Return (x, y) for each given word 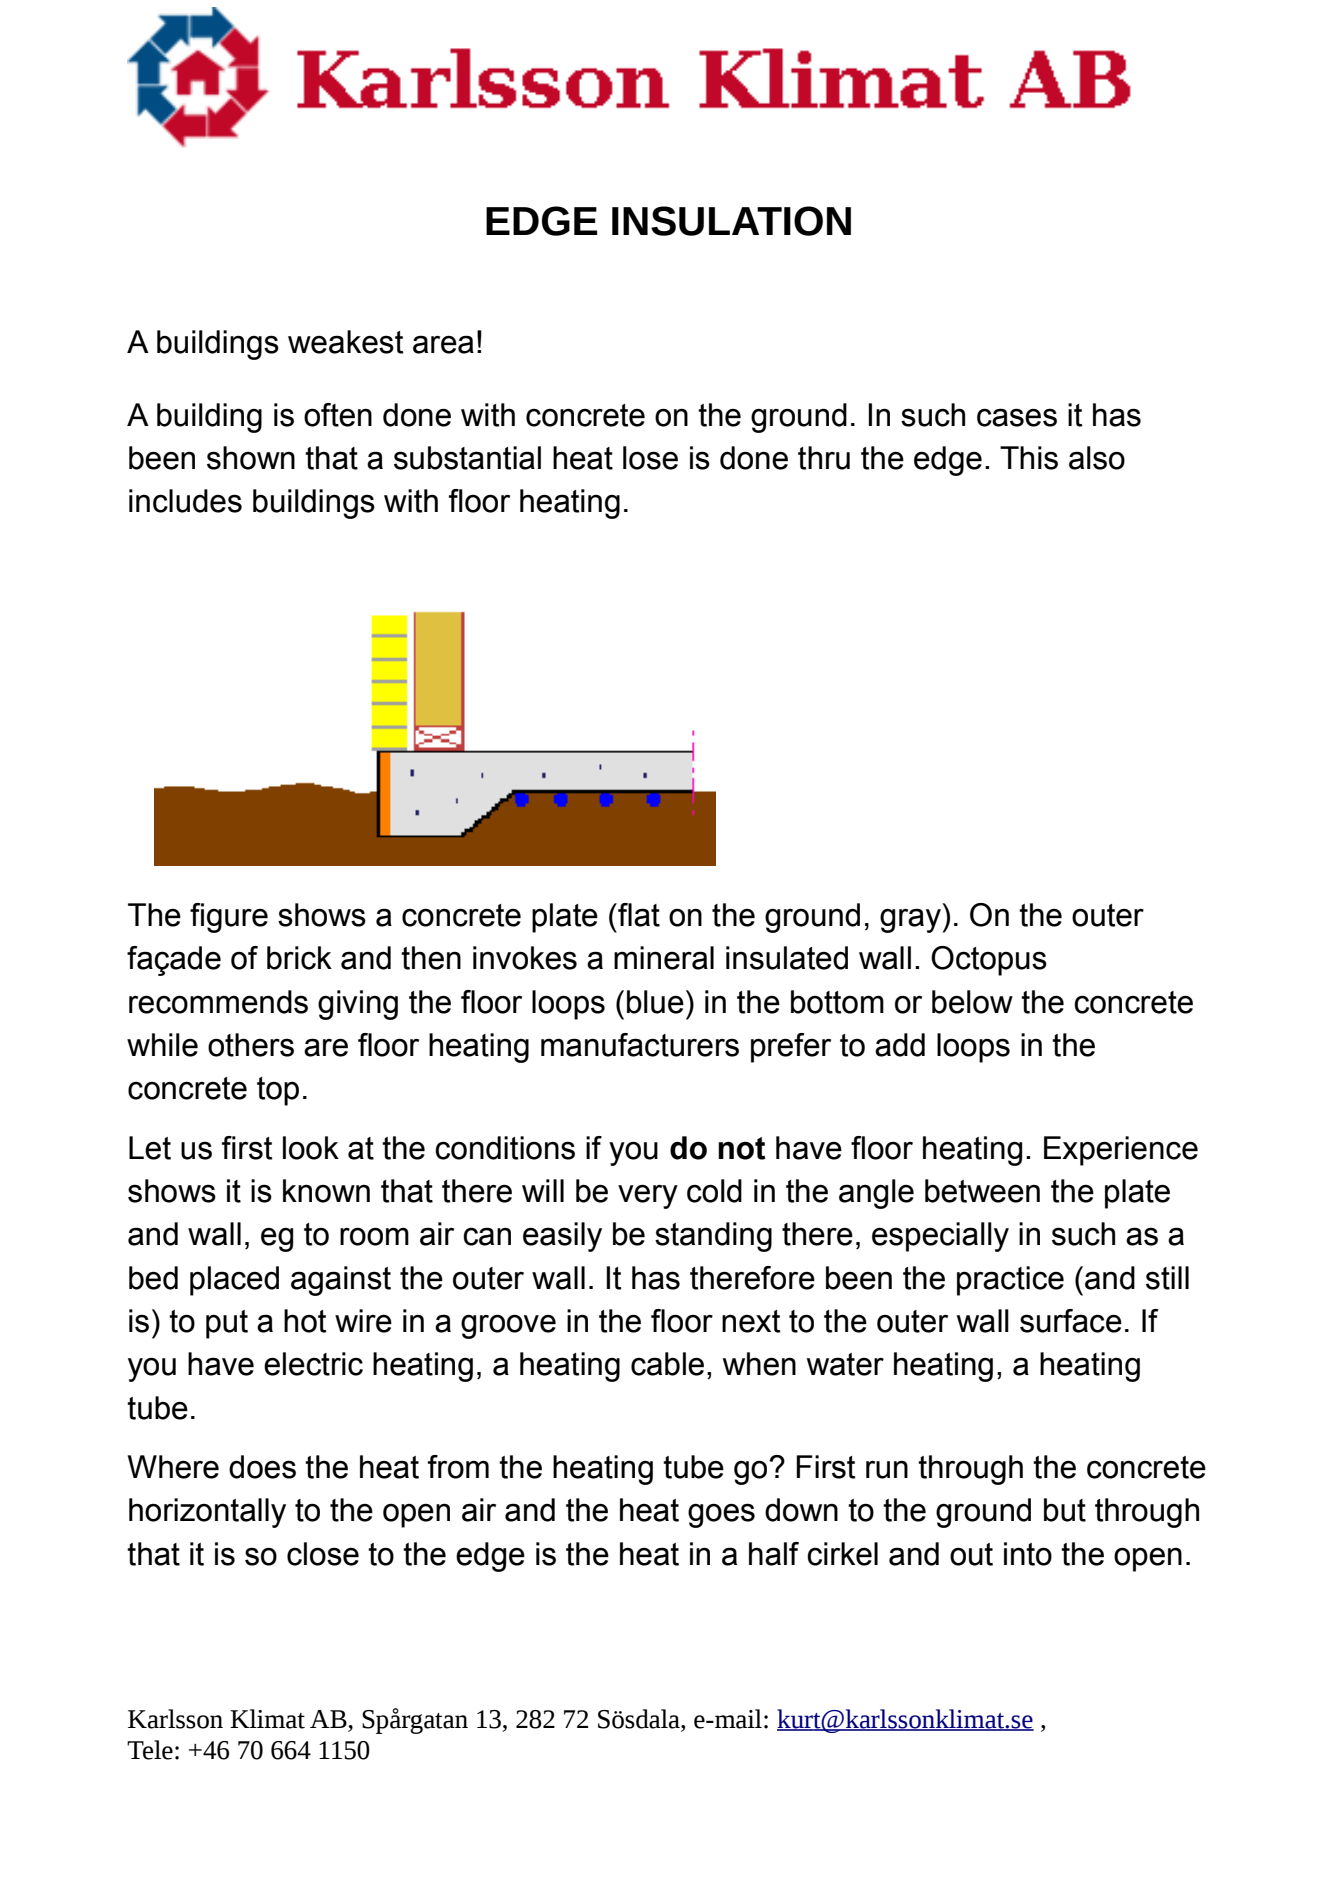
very (648, 1196)
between (982, 1191)
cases (1017, 417)
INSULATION (731, 221)
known (326, 1191)
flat (638, 915)
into (1028, 1554)
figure (229, 918)
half (774, 1554)
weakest (345, 342)
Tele (150, 1750)
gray (912, 920)
